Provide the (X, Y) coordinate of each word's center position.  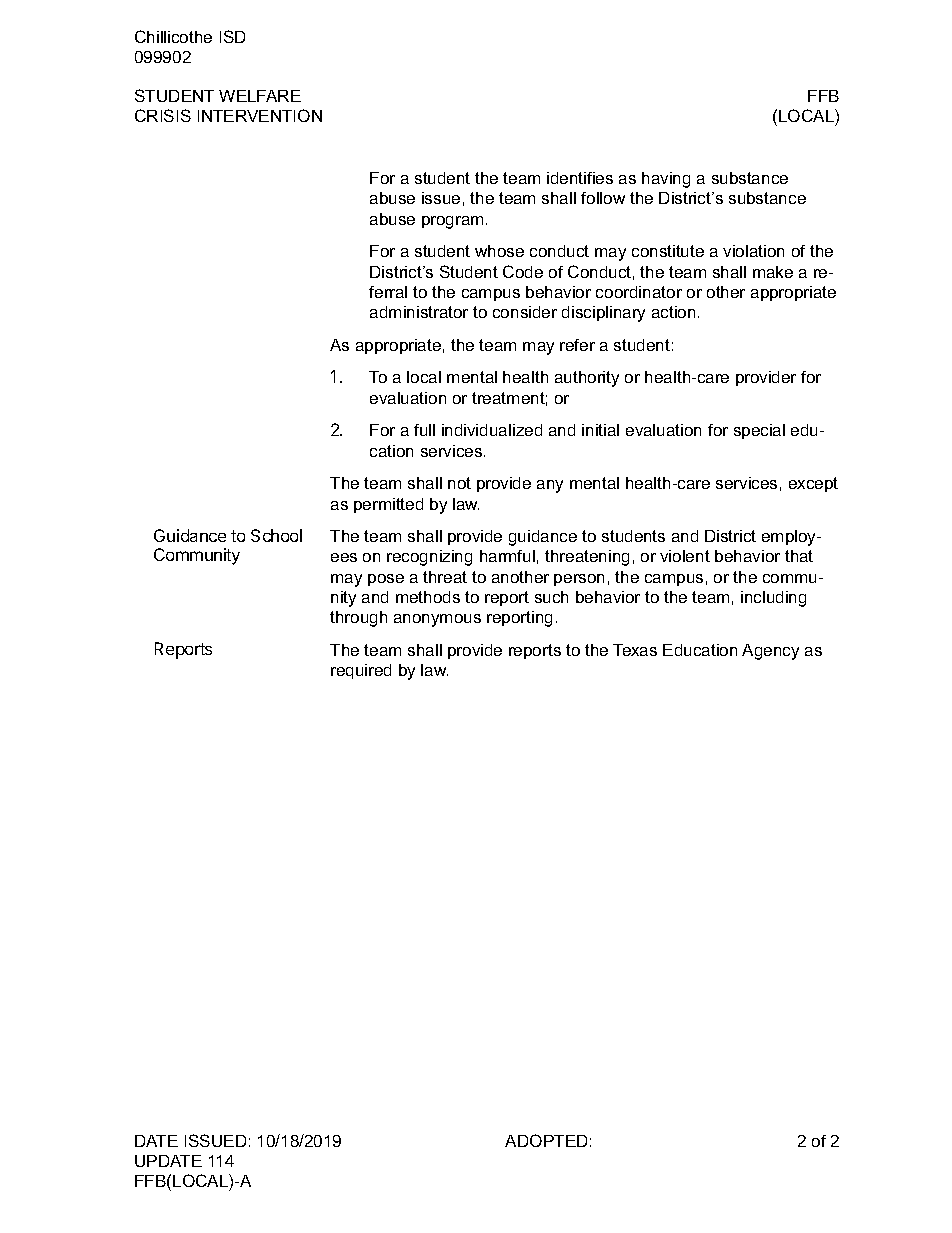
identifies (580, 178)
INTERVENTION (260, 115)
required (361, 671)
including (773, 599)
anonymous (437, 620)
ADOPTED (546, 1140)
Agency (770, 652)
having (666, 180)
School (276, 535)
